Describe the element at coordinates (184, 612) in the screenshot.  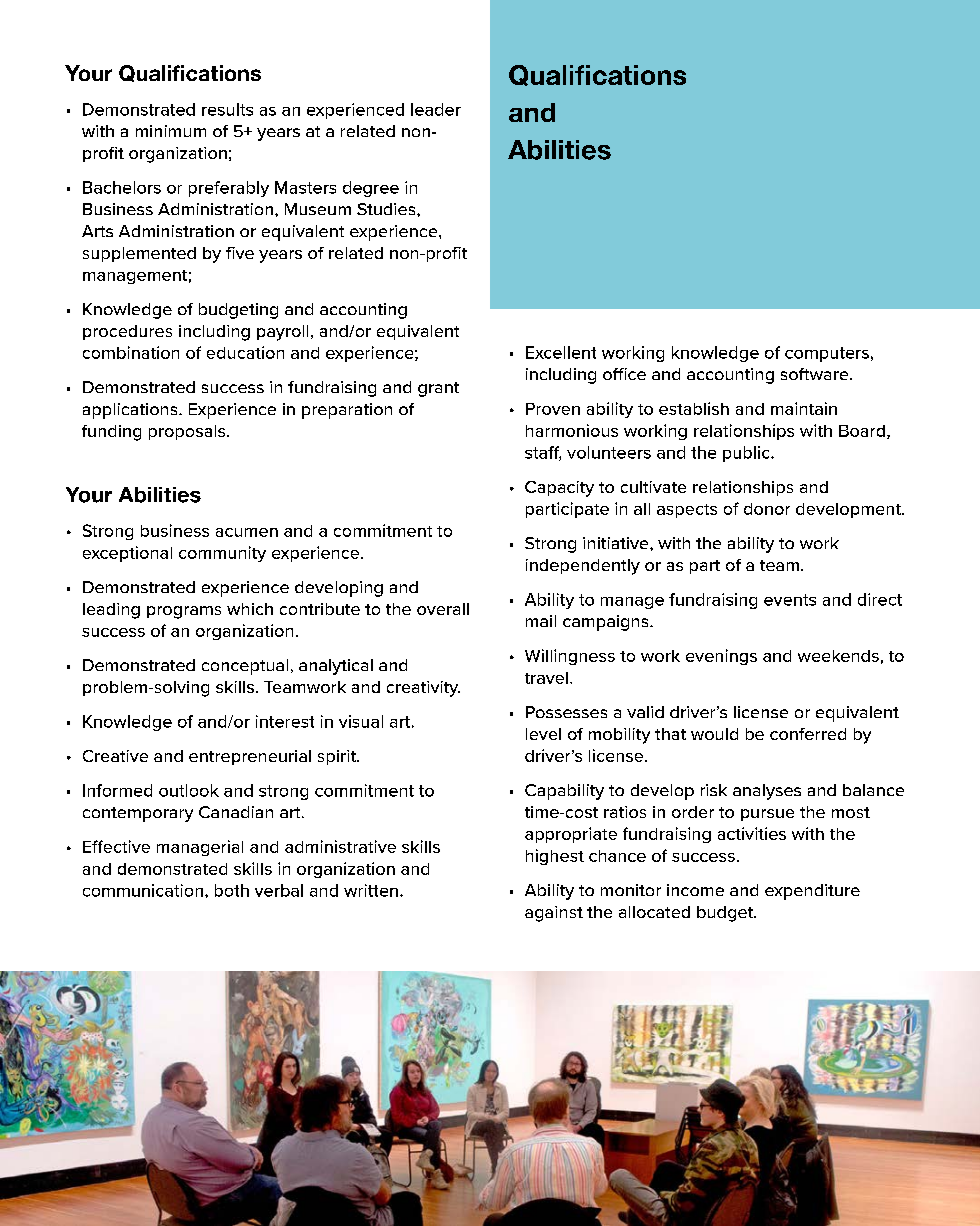
I see `programs` at that location.
